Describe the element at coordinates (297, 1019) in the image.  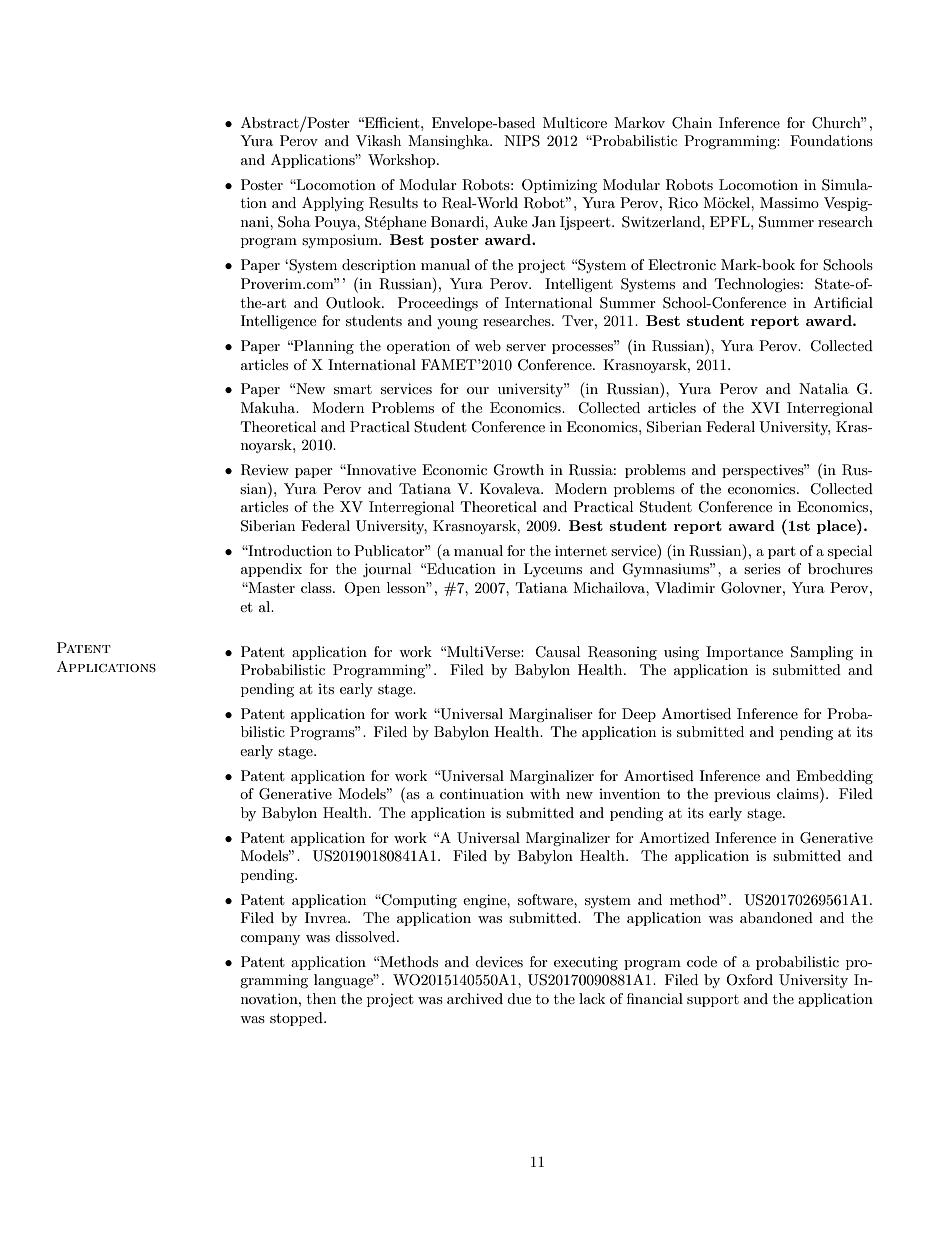
I see `stopped` at that location.
